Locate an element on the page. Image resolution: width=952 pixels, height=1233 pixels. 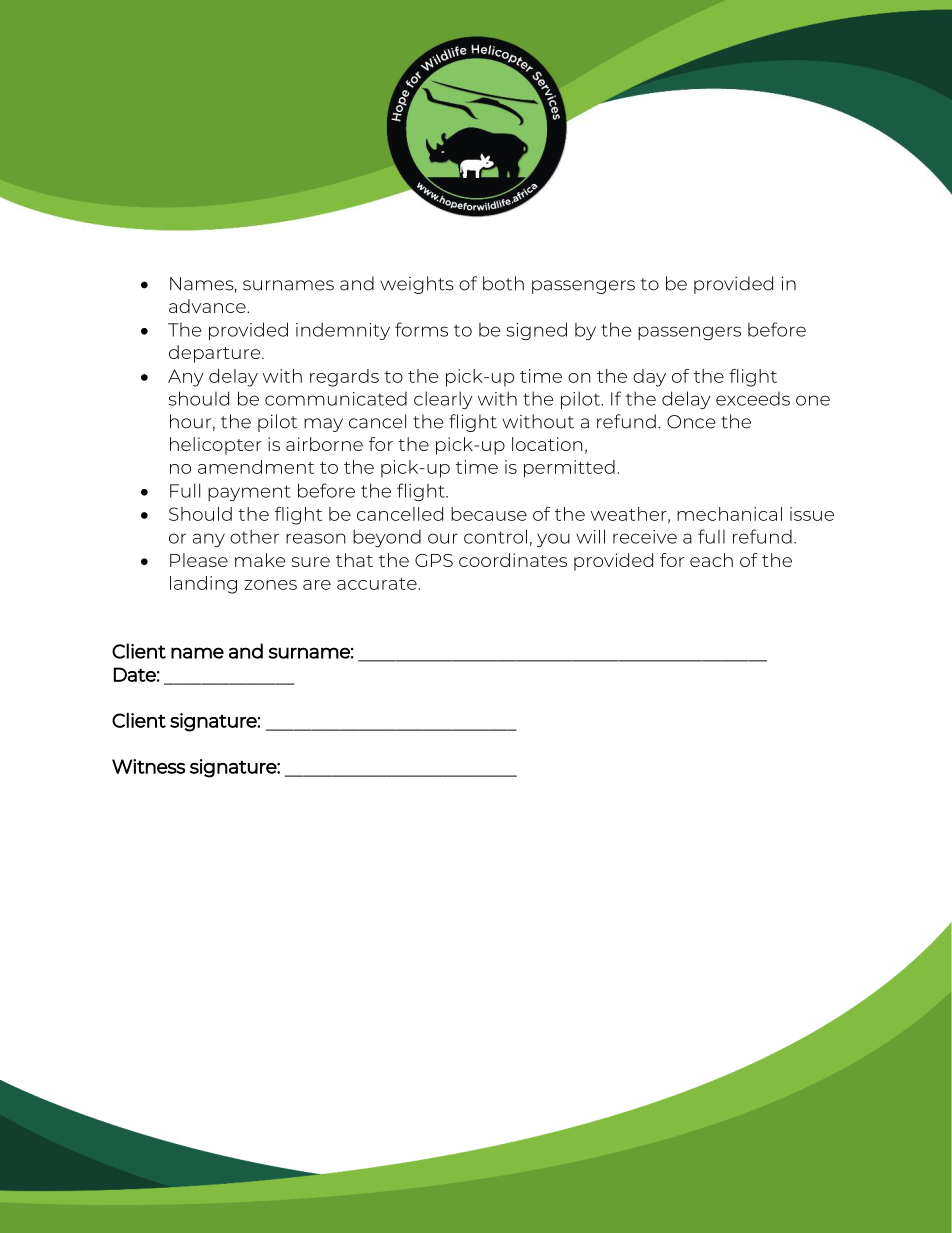
both is located at coordinates (503, 283).
